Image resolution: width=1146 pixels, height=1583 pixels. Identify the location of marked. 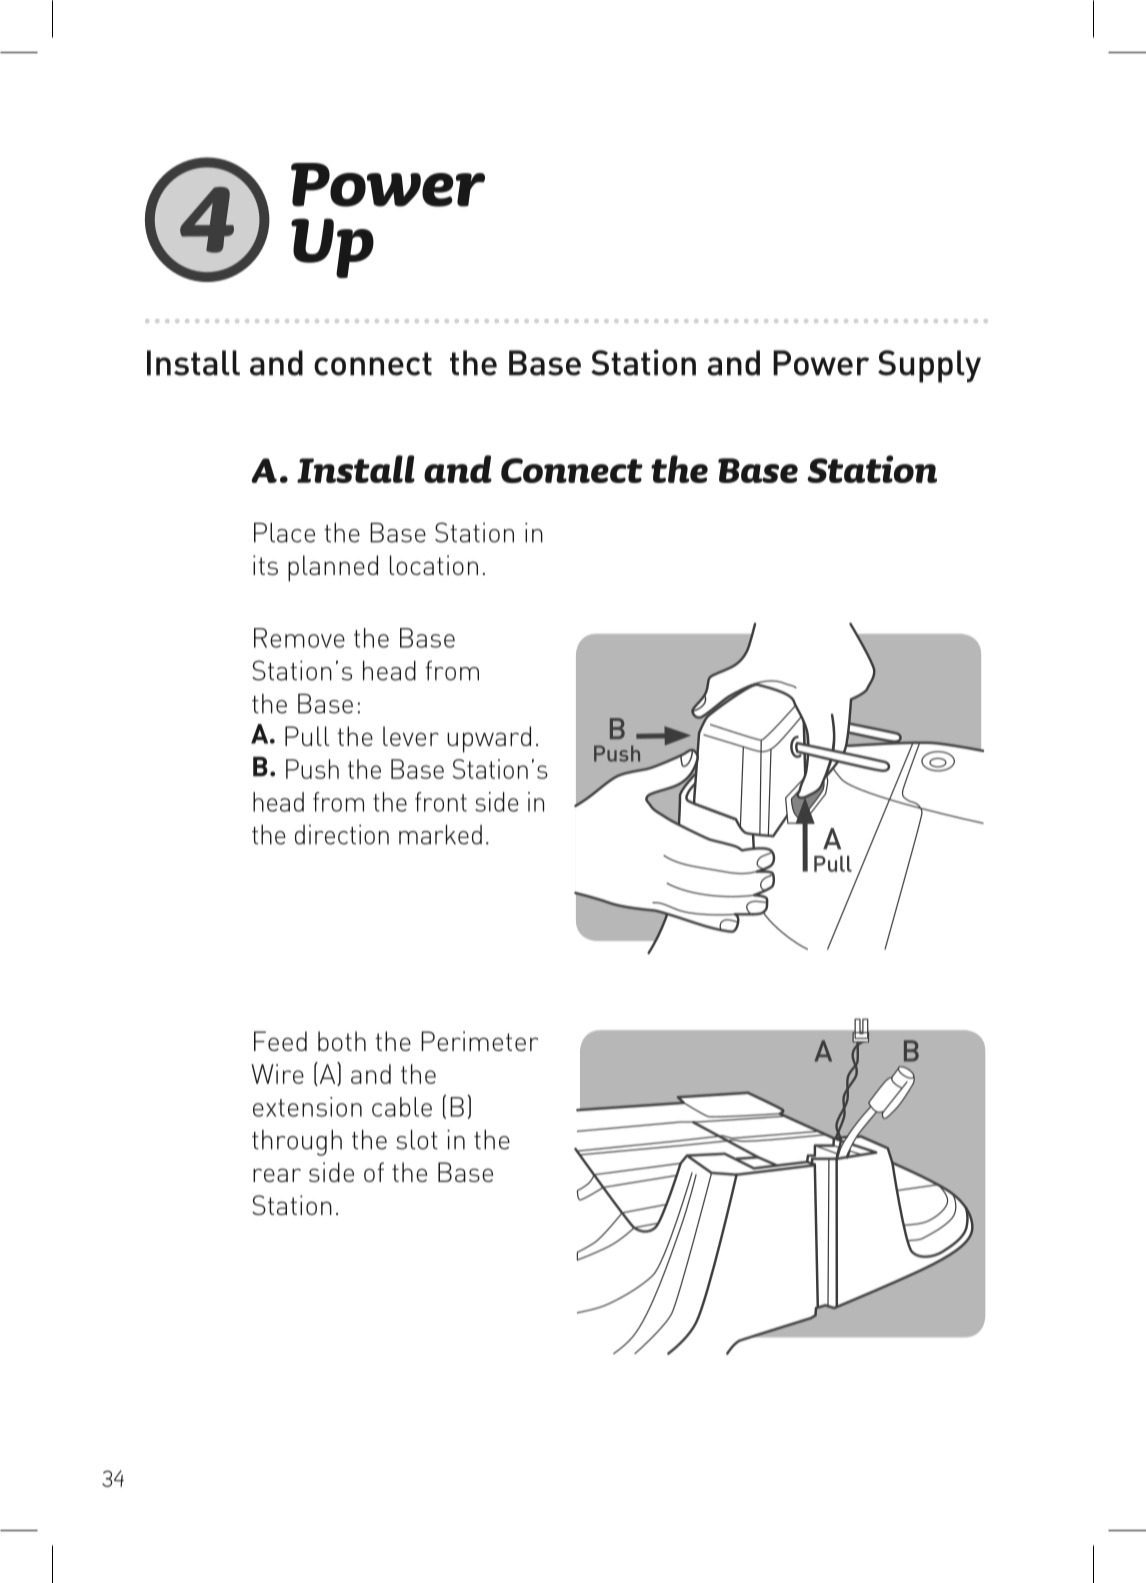
(440, 835).
